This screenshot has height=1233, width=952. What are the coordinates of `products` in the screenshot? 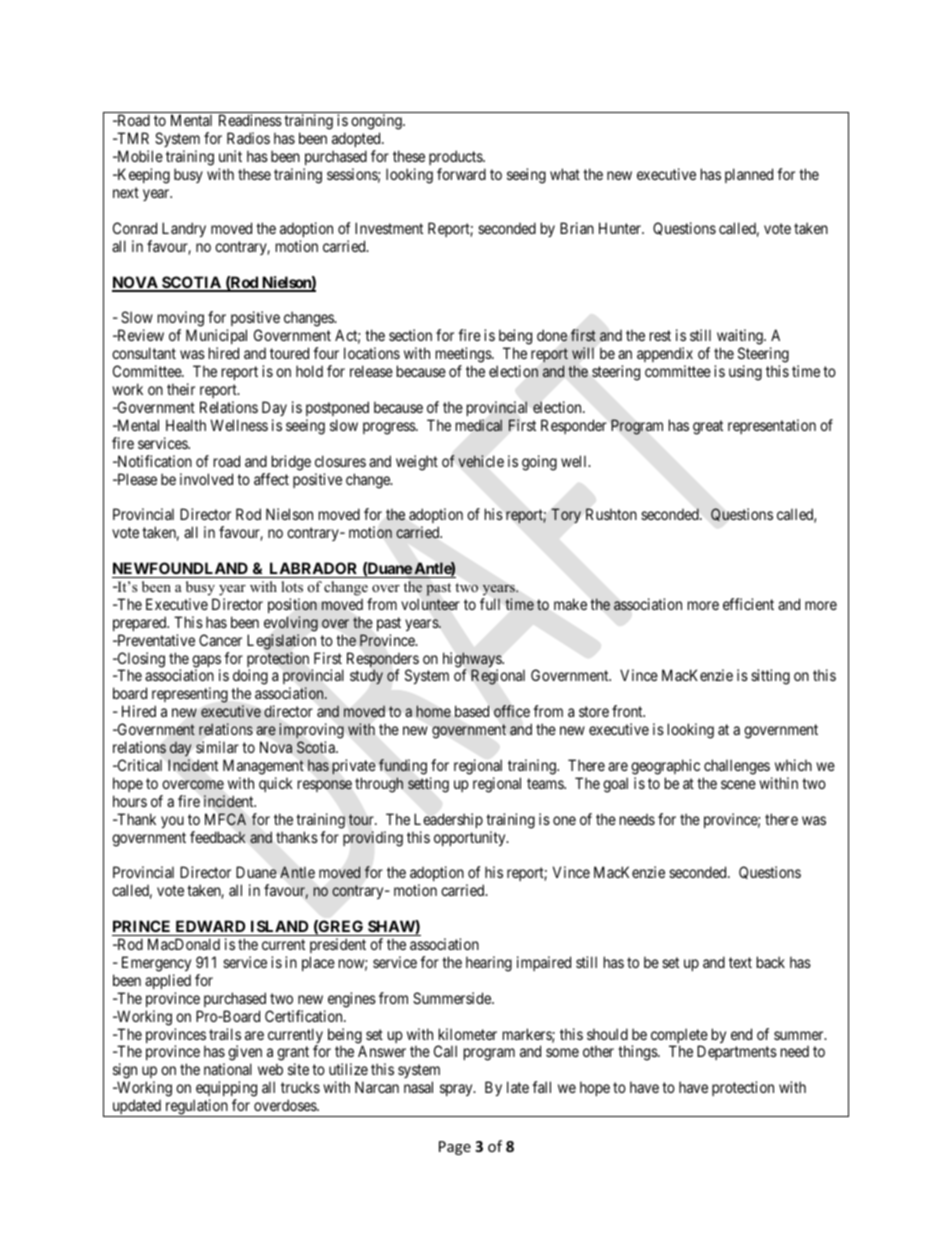 It's located at (456, 159).
